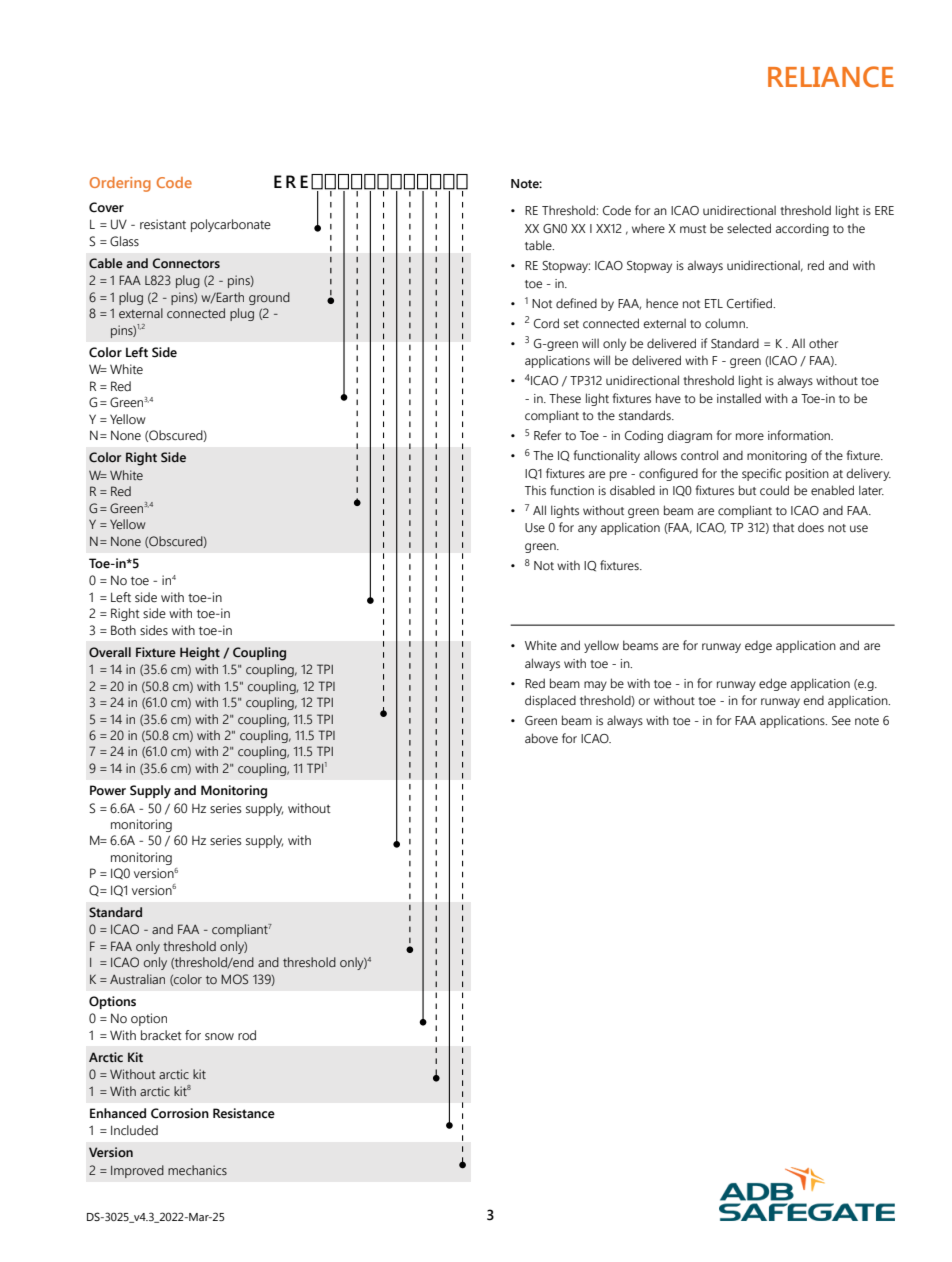 This page has width=952, height=1262. I want to click on that, so click(783, 527).
